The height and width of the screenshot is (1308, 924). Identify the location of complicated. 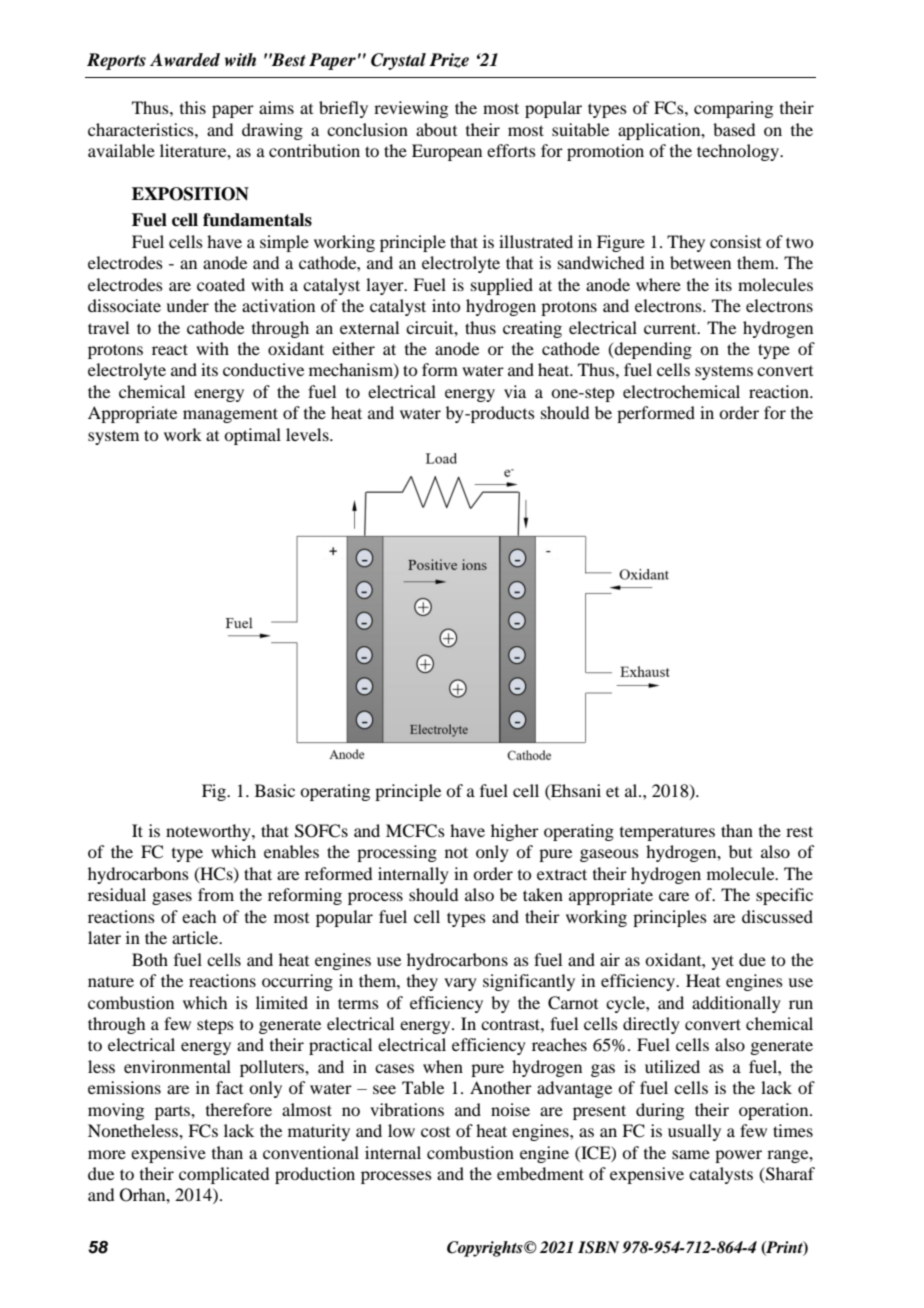
(224, 1175).
